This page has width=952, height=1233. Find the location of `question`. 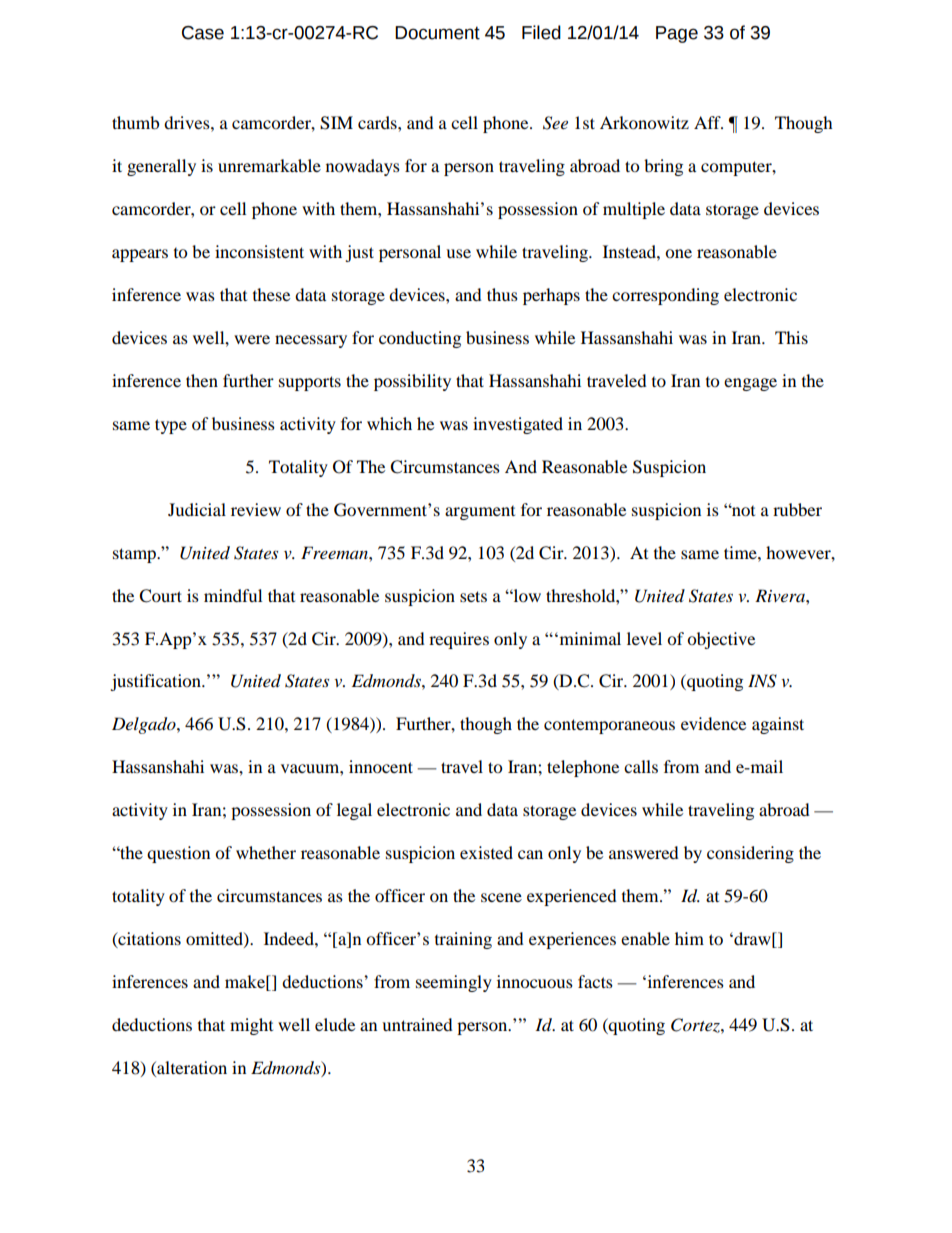

question is located at coordinates (178, 854).
